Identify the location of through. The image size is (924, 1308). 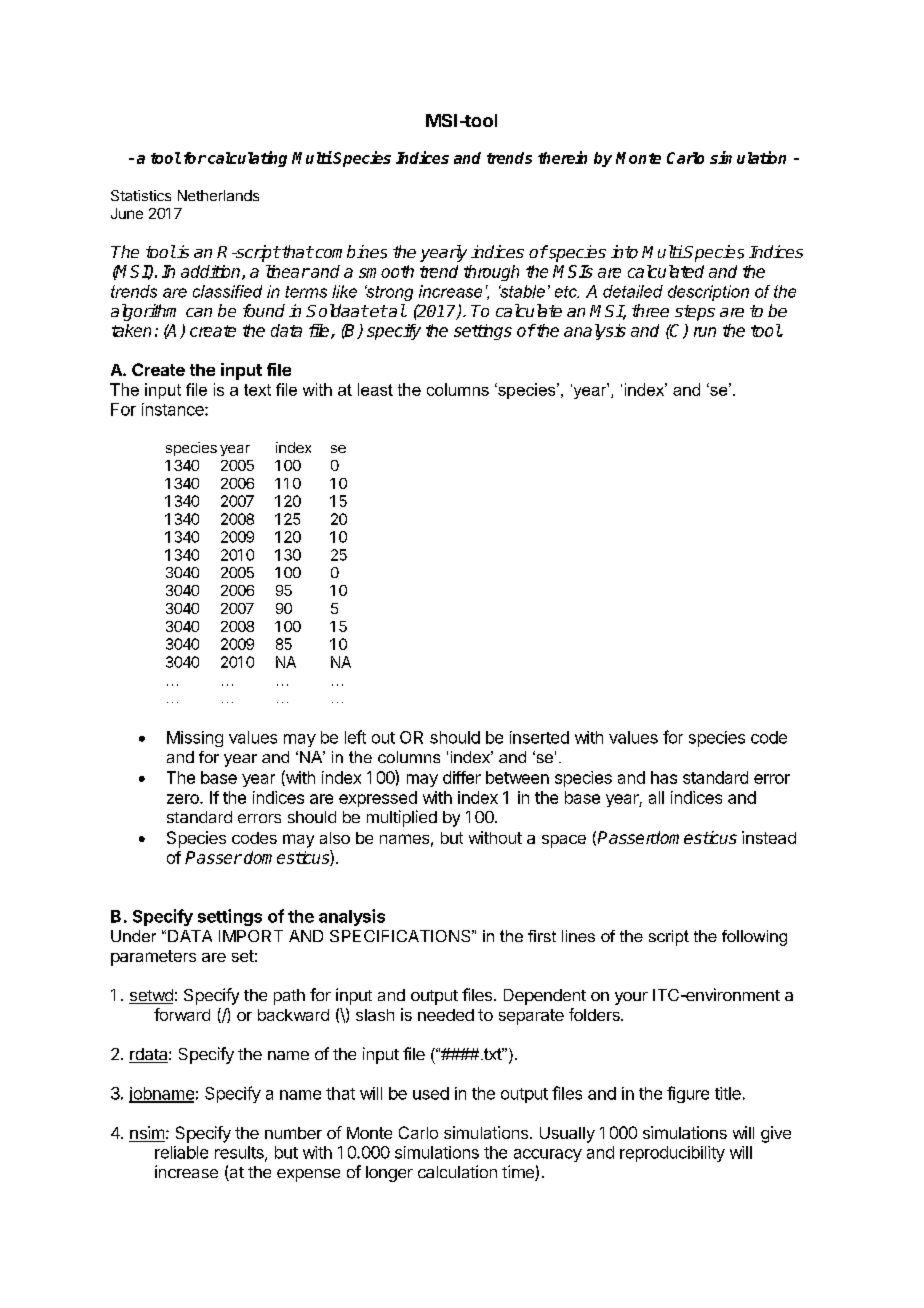
(491, 273).
